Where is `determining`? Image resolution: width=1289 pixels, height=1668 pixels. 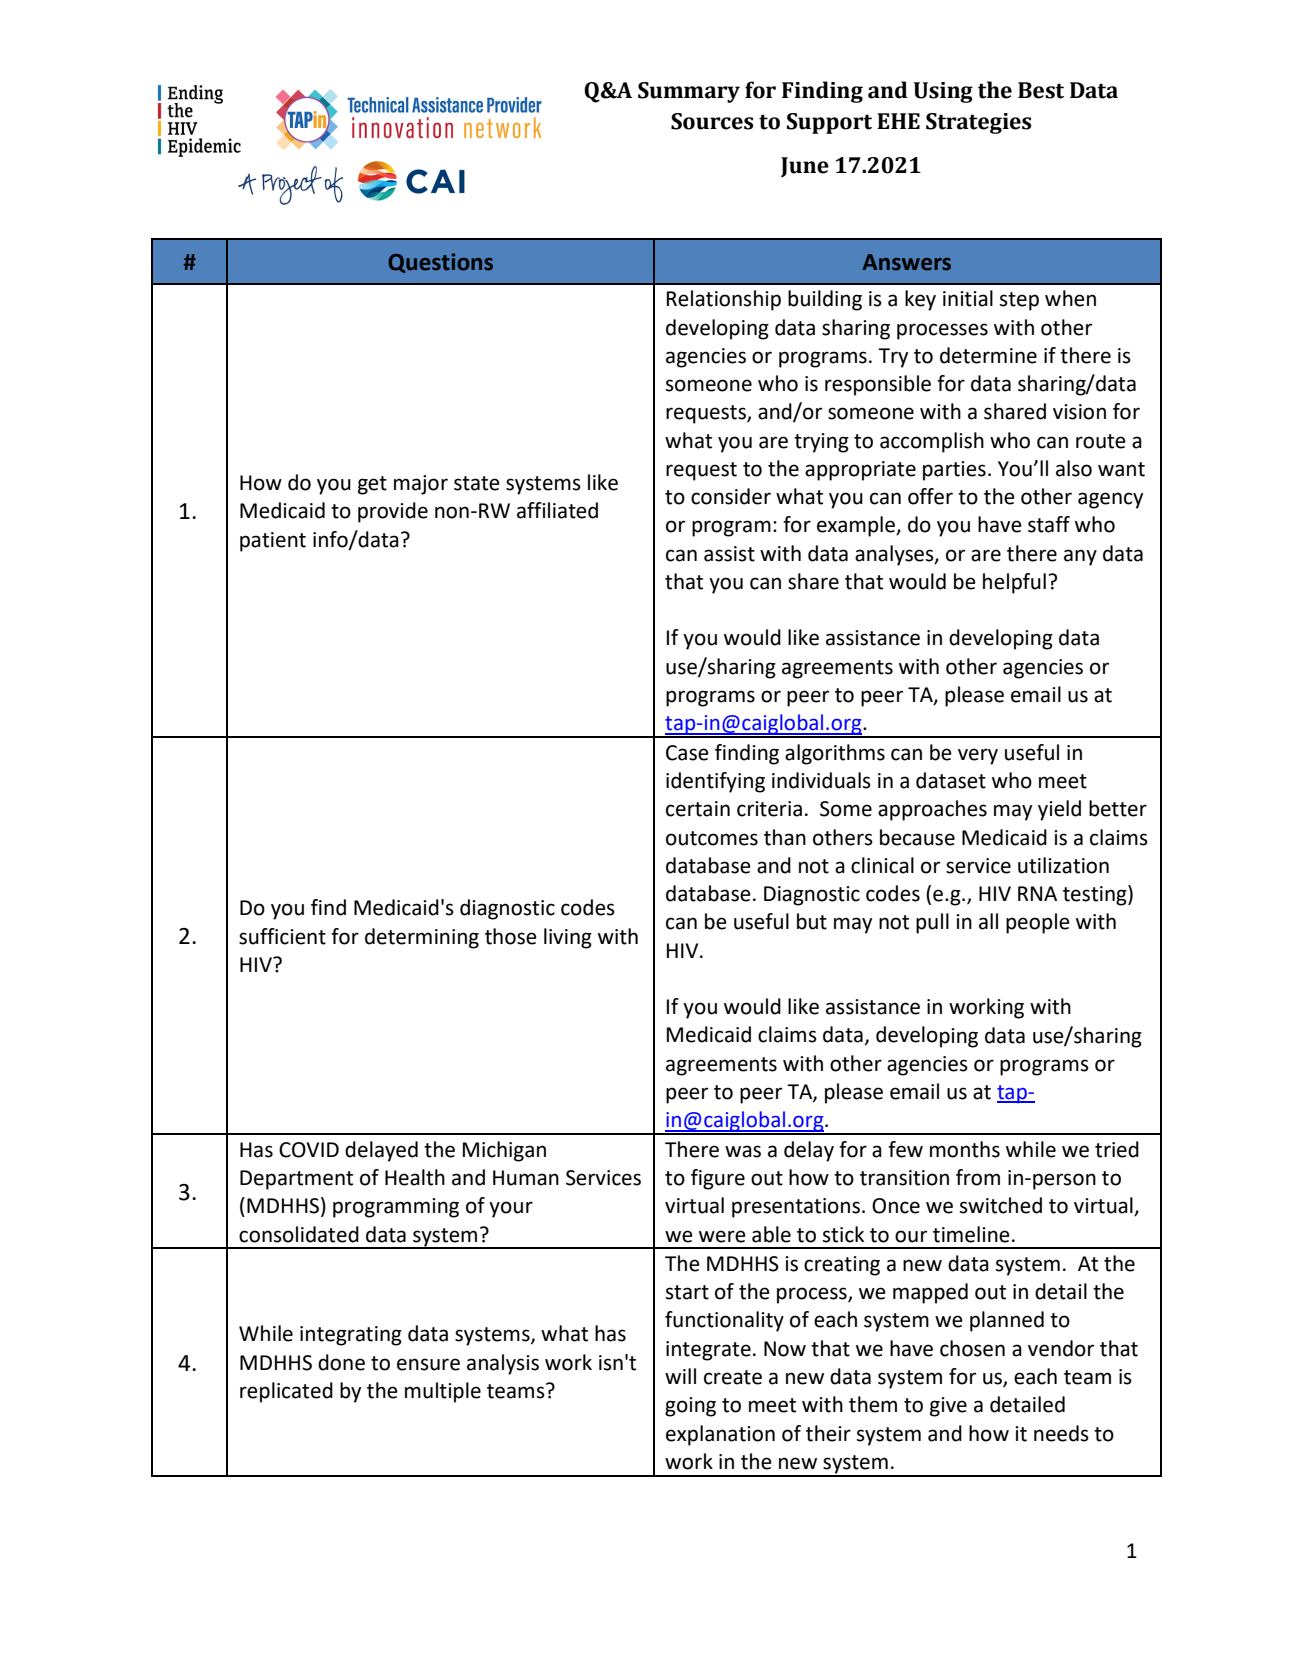 determining is located at coordinates (422, 938).
